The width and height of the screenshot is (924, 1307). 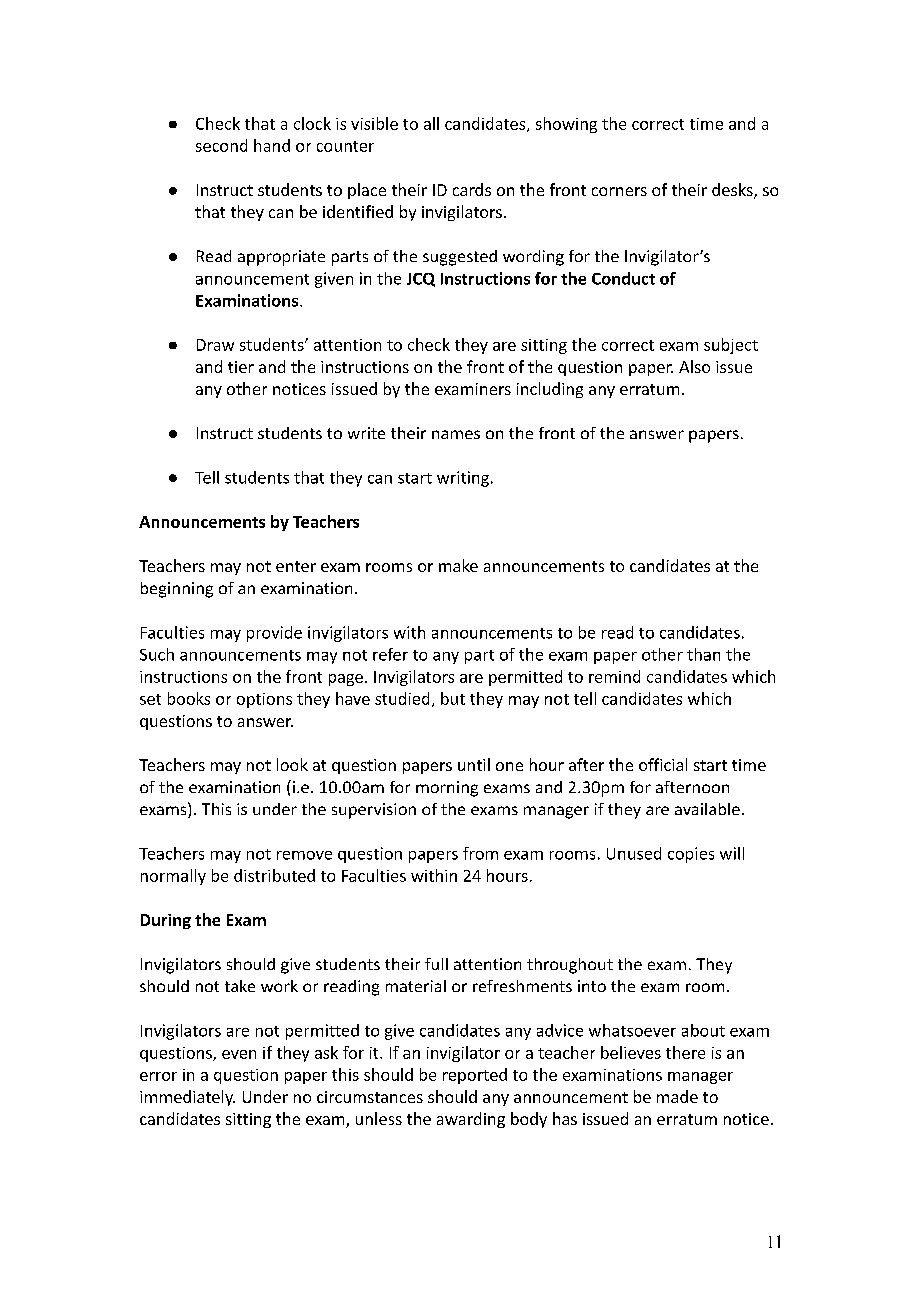 What do you see at coordinates (619, 191) in the screenshot?
I see `corners` at bounding box center [619, 191].
